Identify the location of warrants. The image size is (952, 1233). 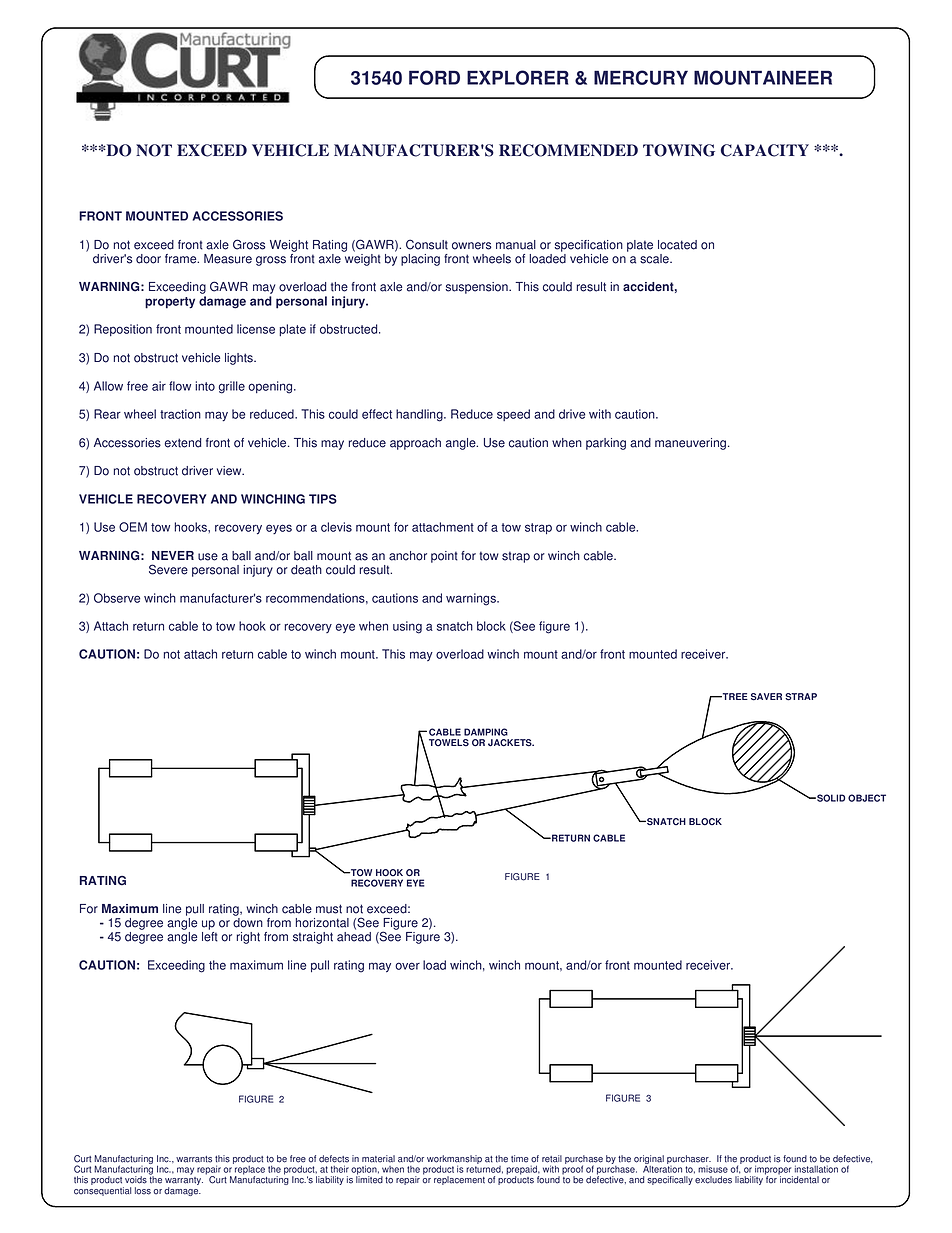
(194, 1159).
